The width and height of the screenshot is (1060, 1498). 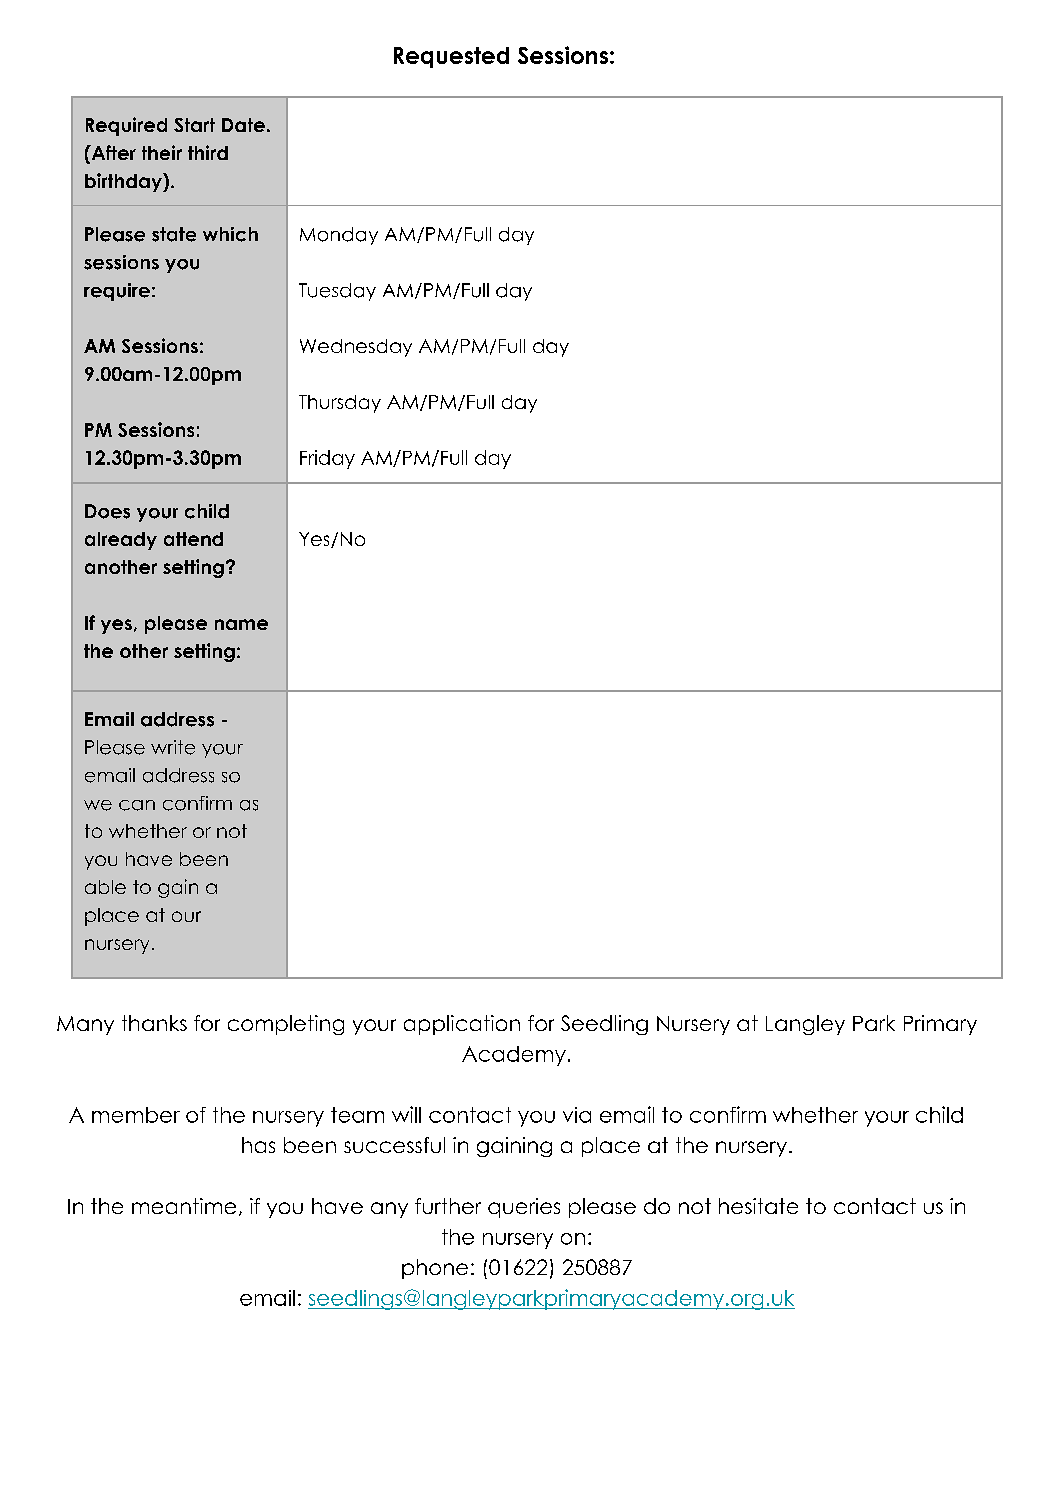 I want to click on Friday, so click(x=327, y=459).
